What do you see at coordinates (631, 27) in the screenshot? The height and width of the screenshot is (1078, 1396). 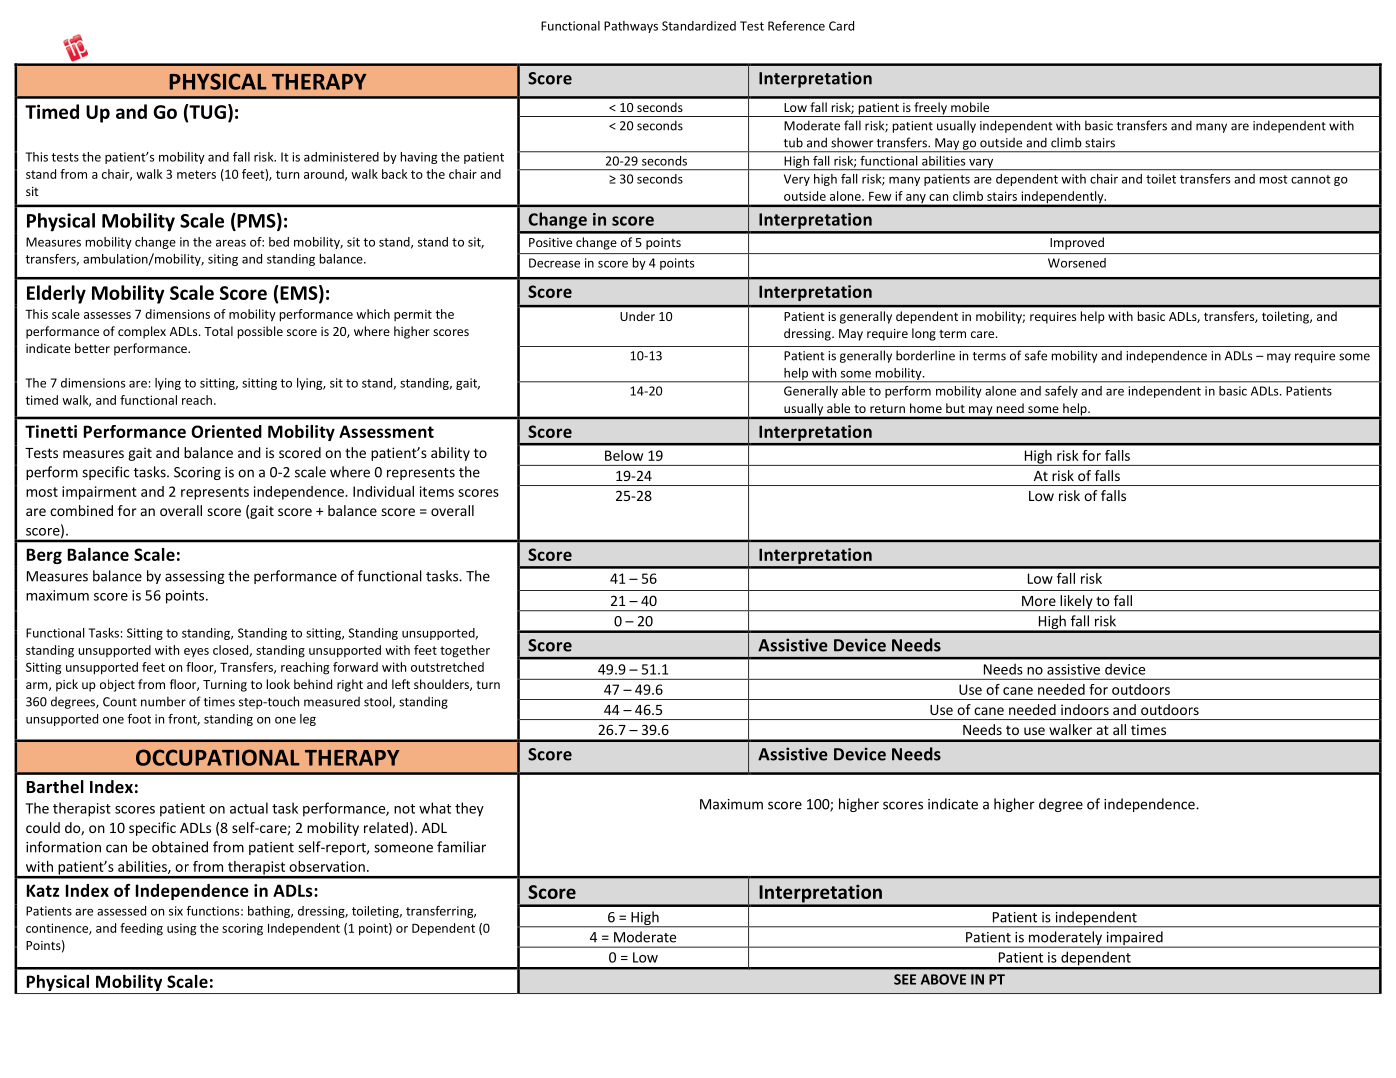 I see `Pathways` at bounding box center [631, 27].
